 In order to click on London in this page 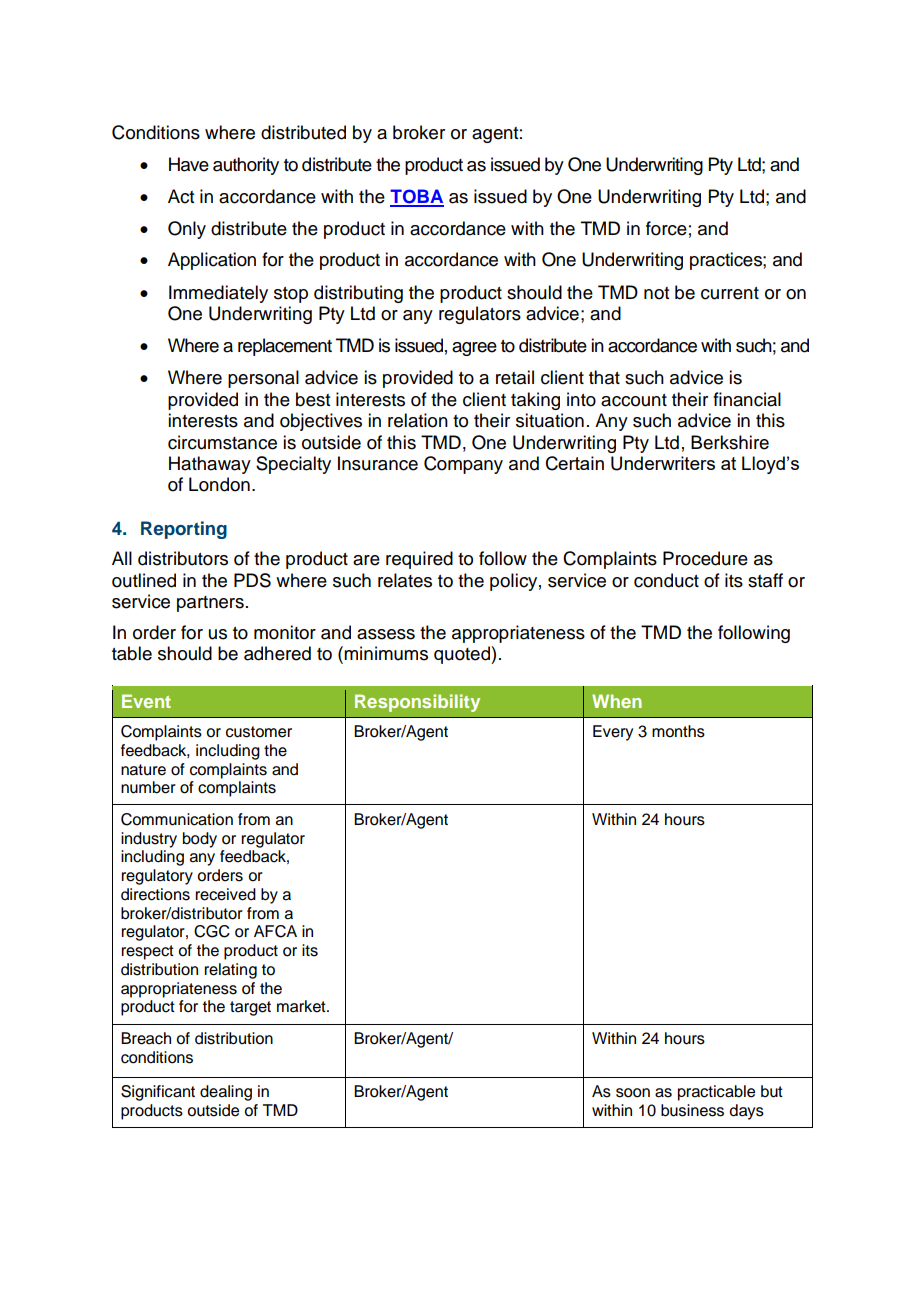, I will do `click(219, 484)`.
